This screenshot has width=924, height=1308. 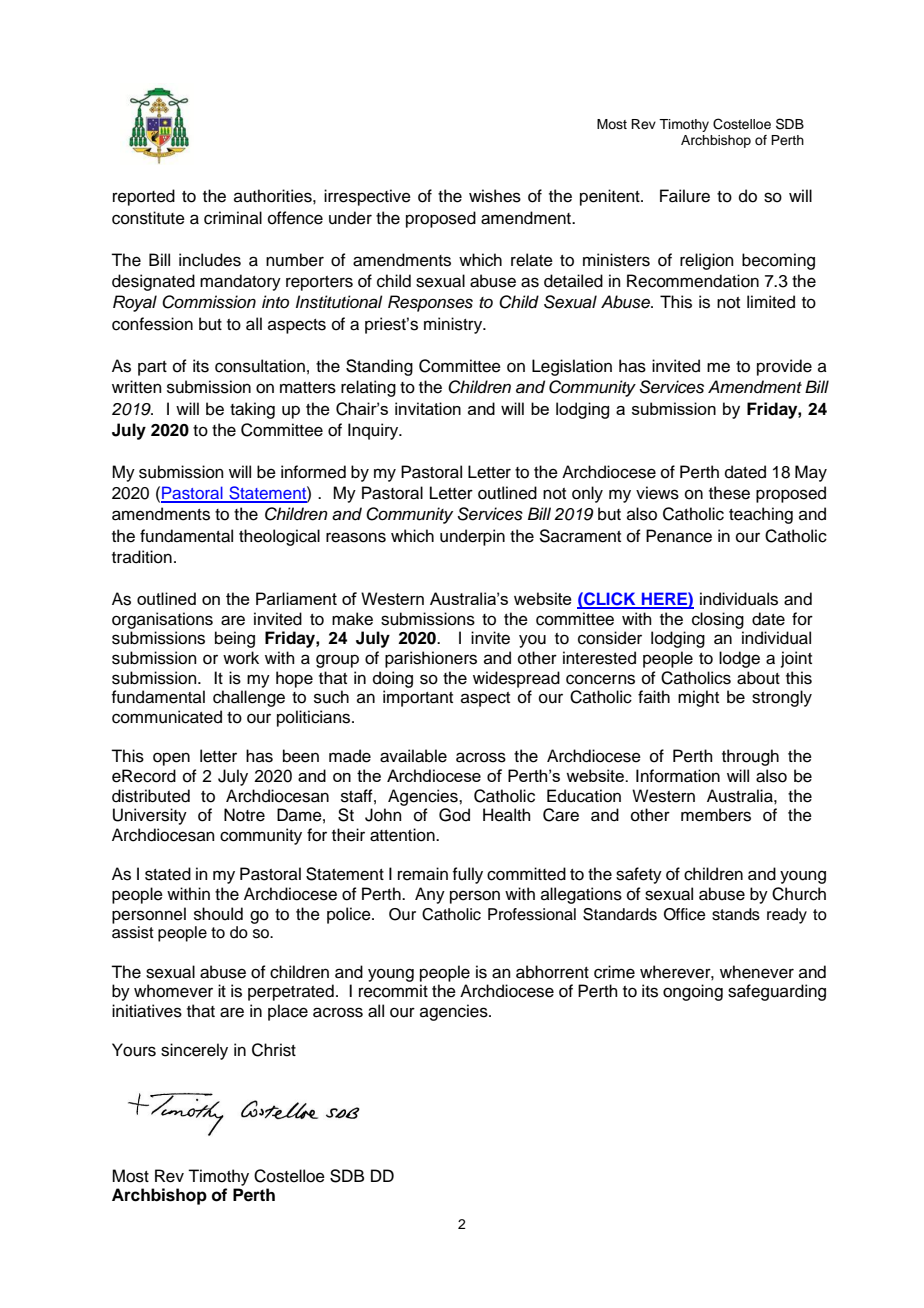 What do you see at coordinates (194, 1051) in the screenshot?
I see `sincerely` at bounding box center [194, 1051].
